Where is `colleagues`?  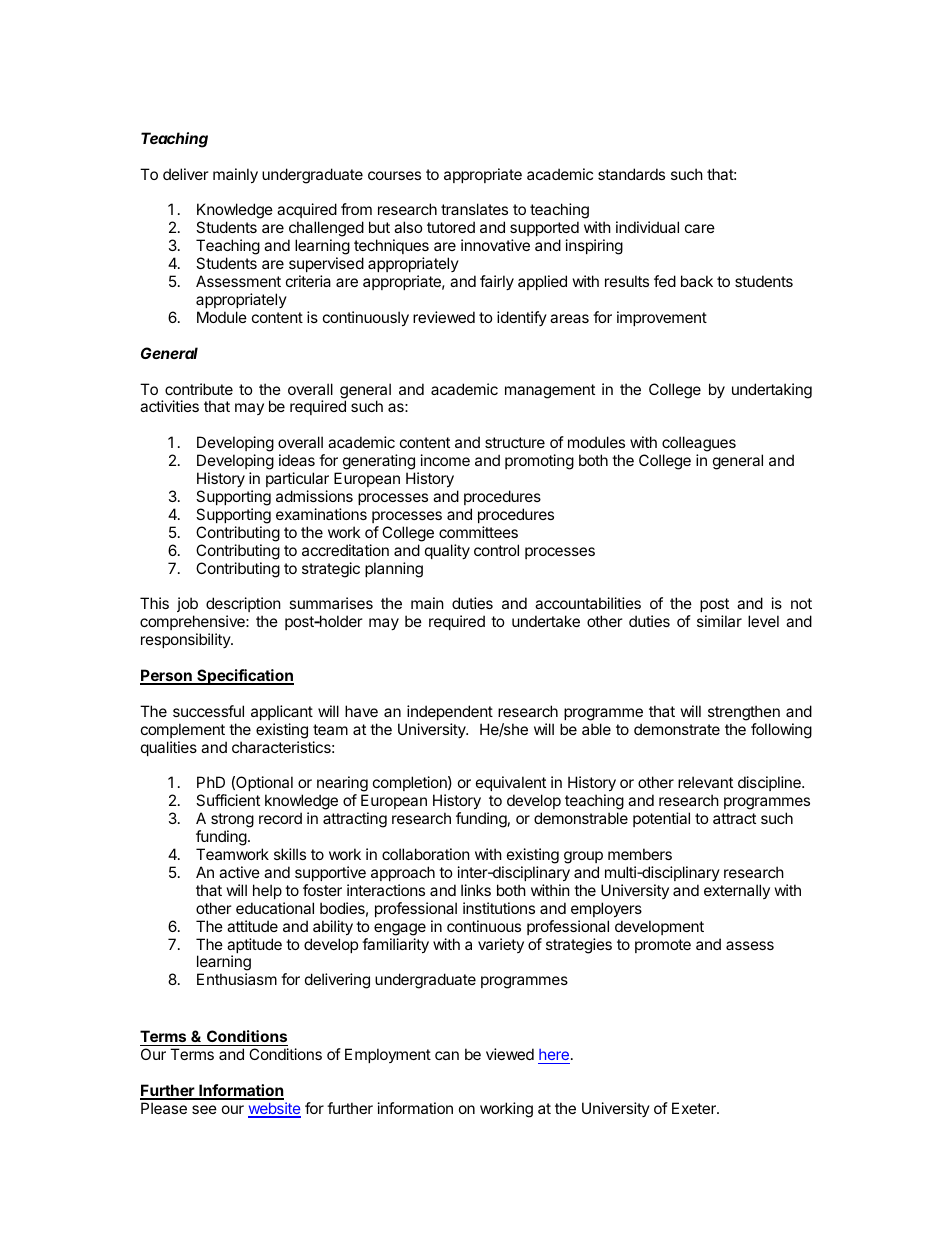
colleagues is located at coordinates (698, 445).
